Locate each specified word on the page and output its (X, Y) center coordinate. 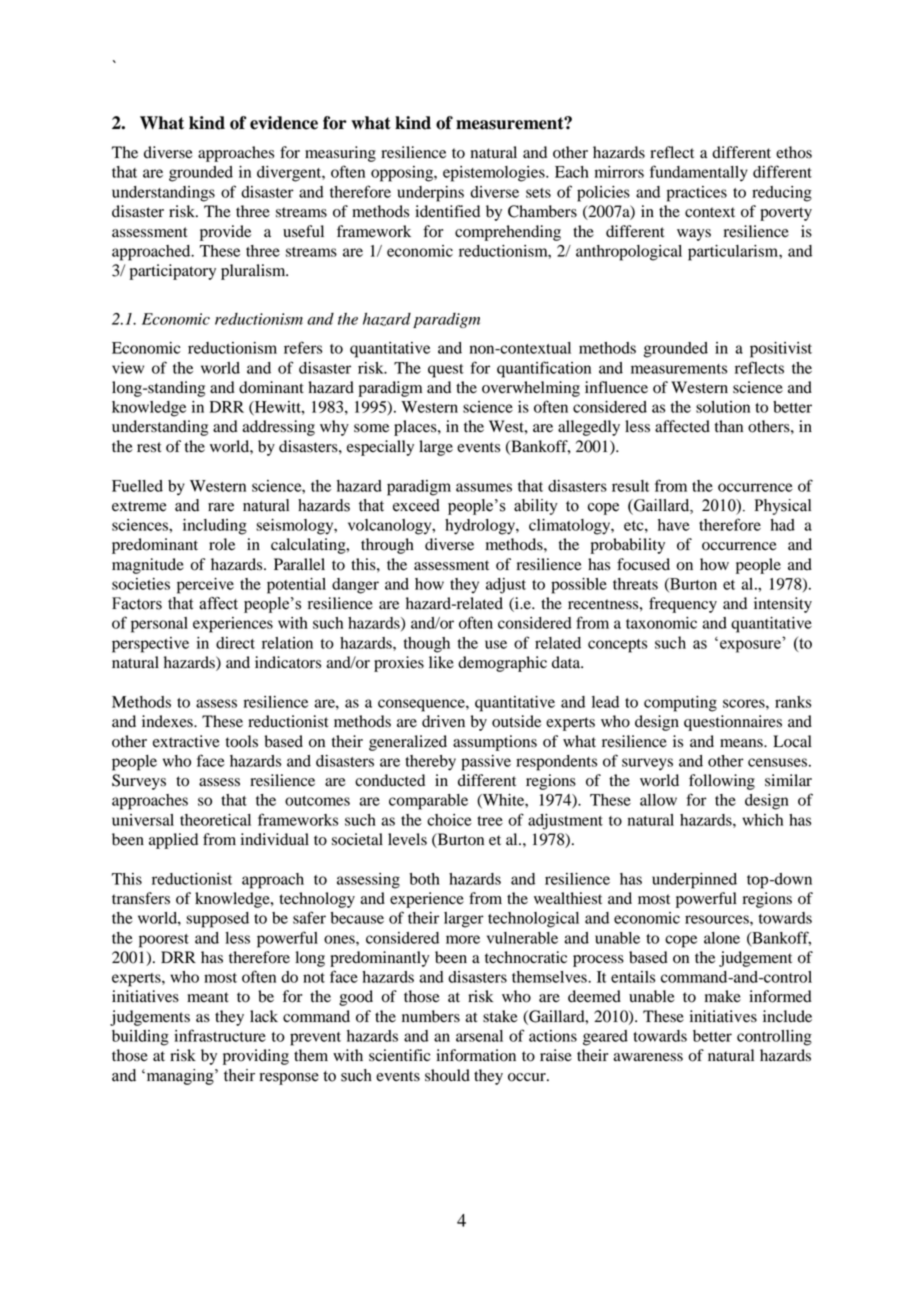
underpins (430, 194)
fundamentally (699, 173)
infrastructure (220, 1035)
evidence (284, 123)
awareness (648, 1057)
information (476, 1055)
